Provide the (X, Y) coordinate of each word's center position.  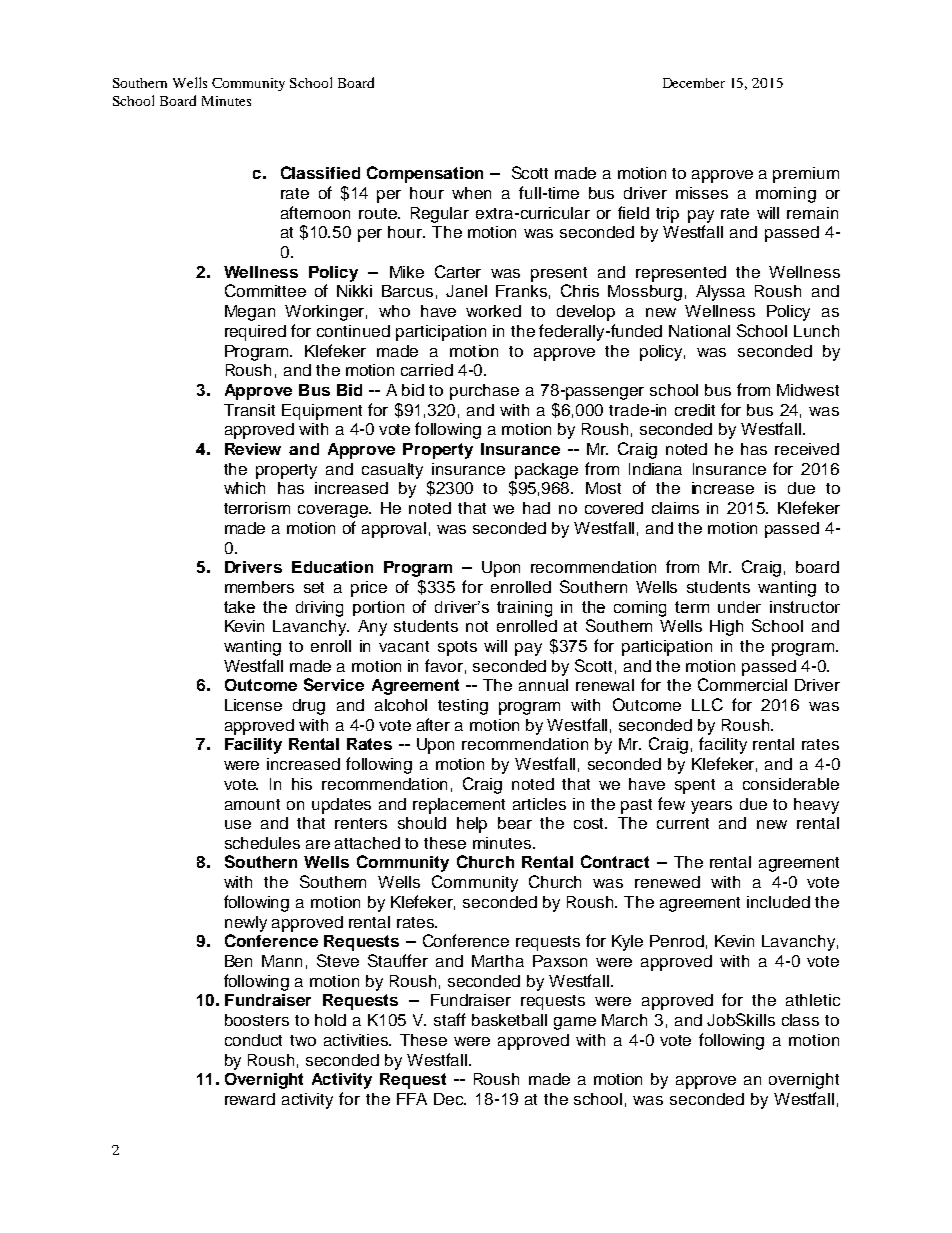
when (471, 193)
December (694, 83)
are (318, 844)
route (379, 213)
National (699, 331)
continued (353, 331)
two (303, 1040)
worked (493, 311)
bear (515, 823)
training (524, 609)
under (739, 607)
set (314, 587)
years (711, 807)
